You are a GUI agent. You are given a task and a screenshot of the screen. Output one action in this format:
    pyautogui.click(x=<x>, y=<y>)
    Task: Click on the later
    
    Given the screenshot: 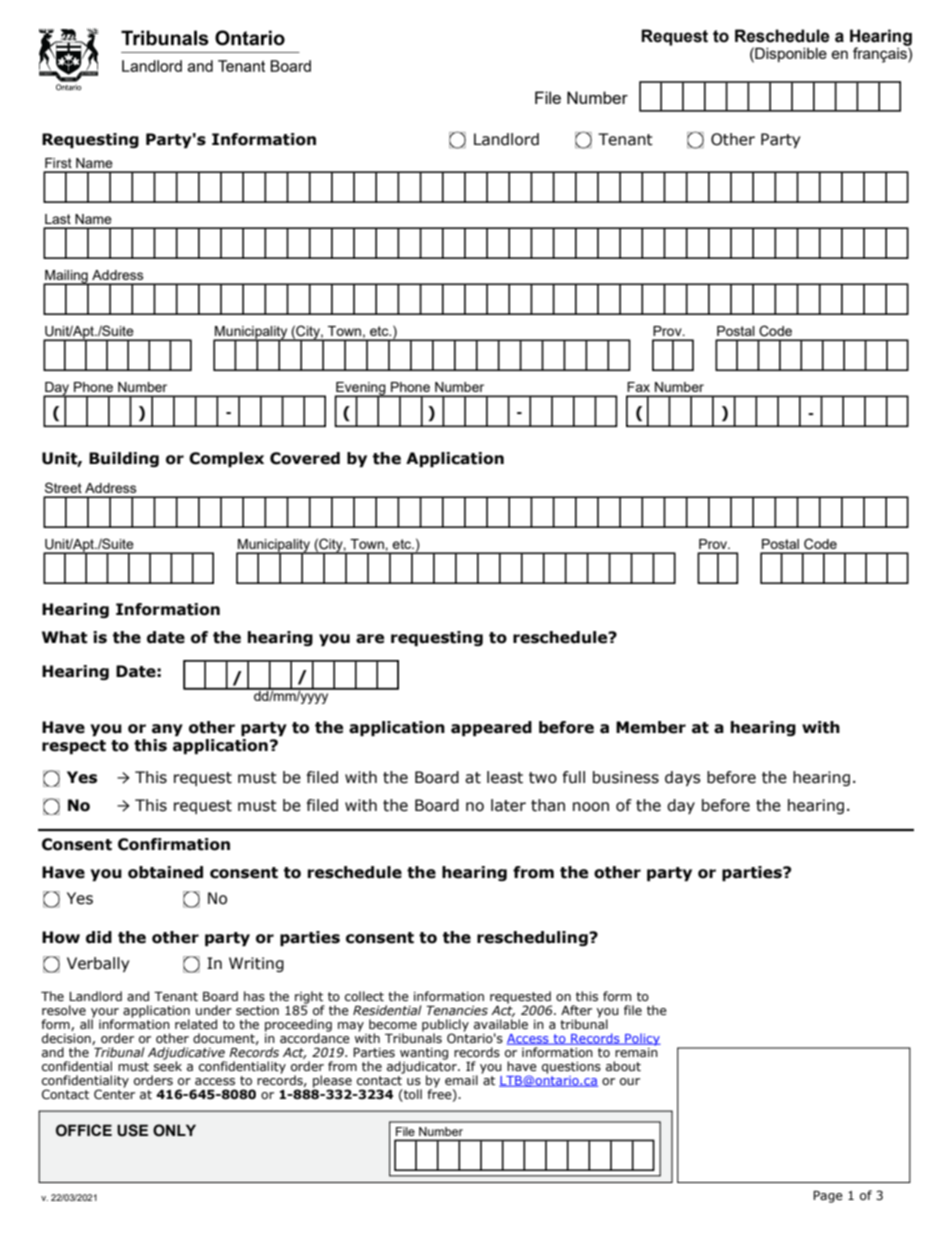 What is the action you would take?
    pyautogui.click(x=508, y=805)
